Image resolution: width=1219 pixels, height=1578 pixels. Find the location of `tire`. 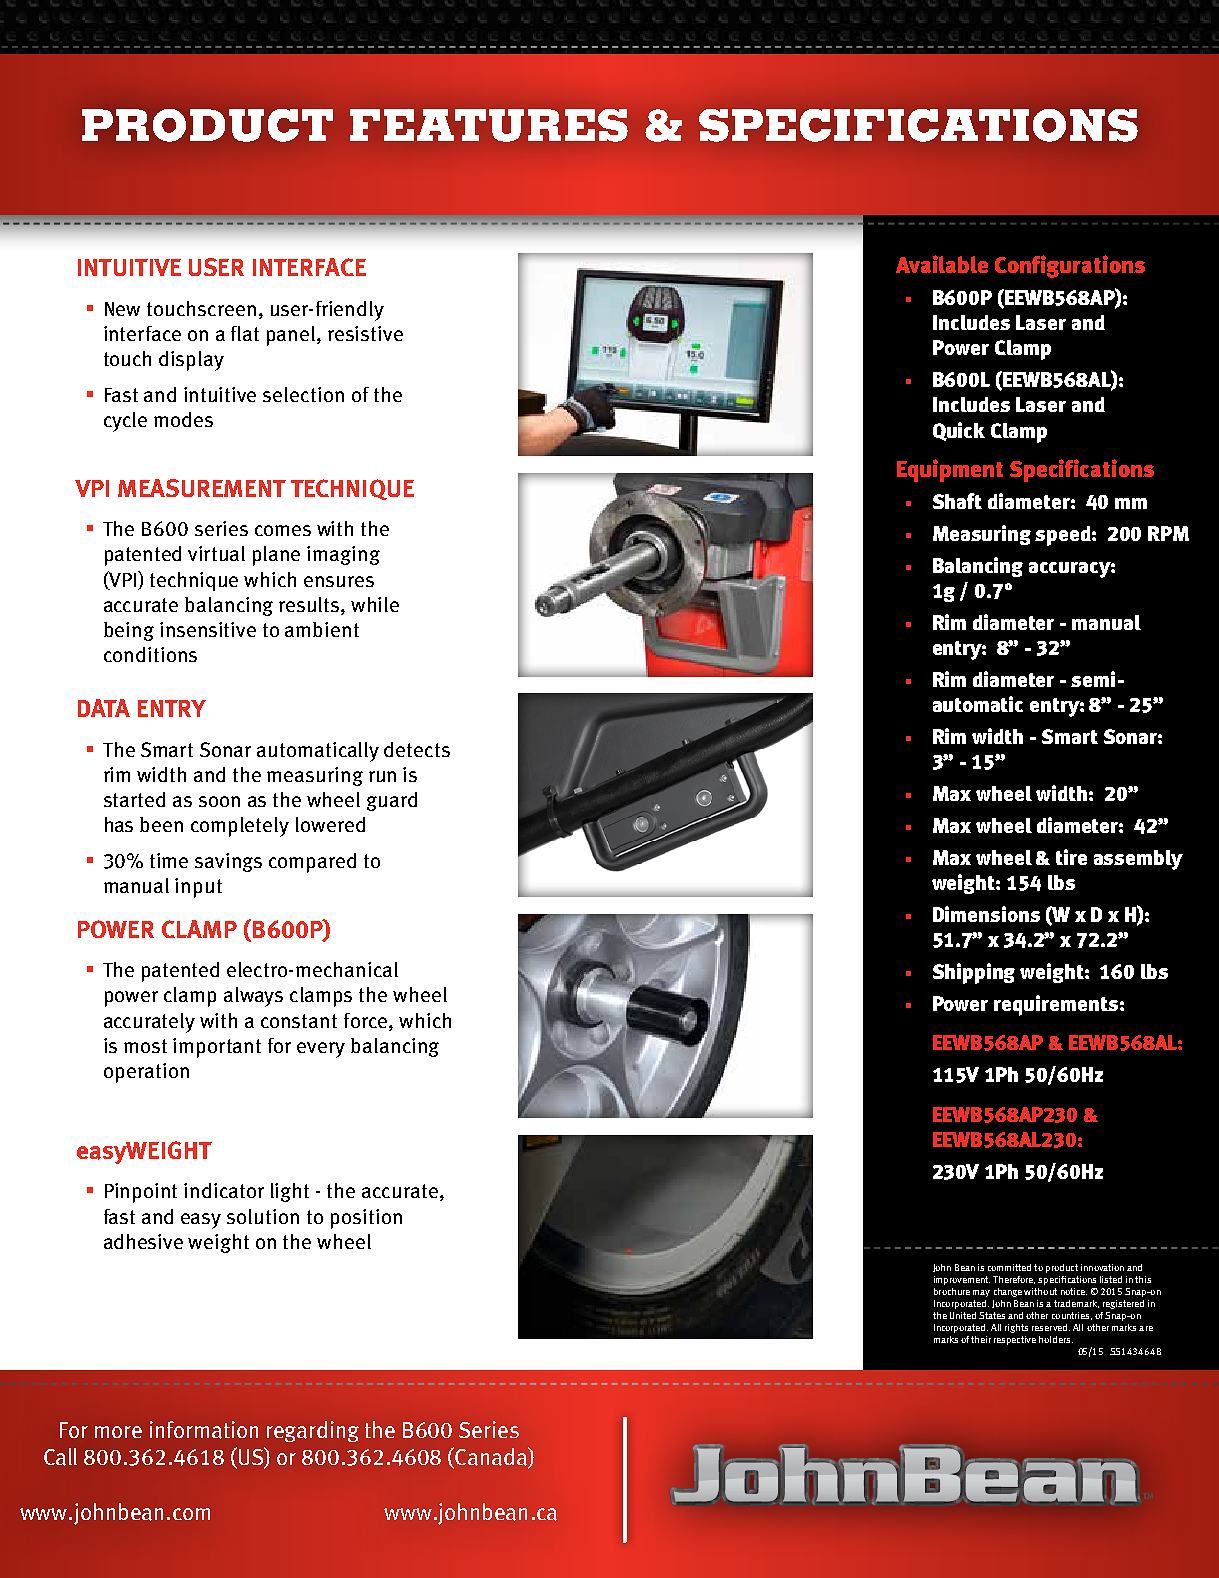

tire is located at coordinates (1071, 857).
